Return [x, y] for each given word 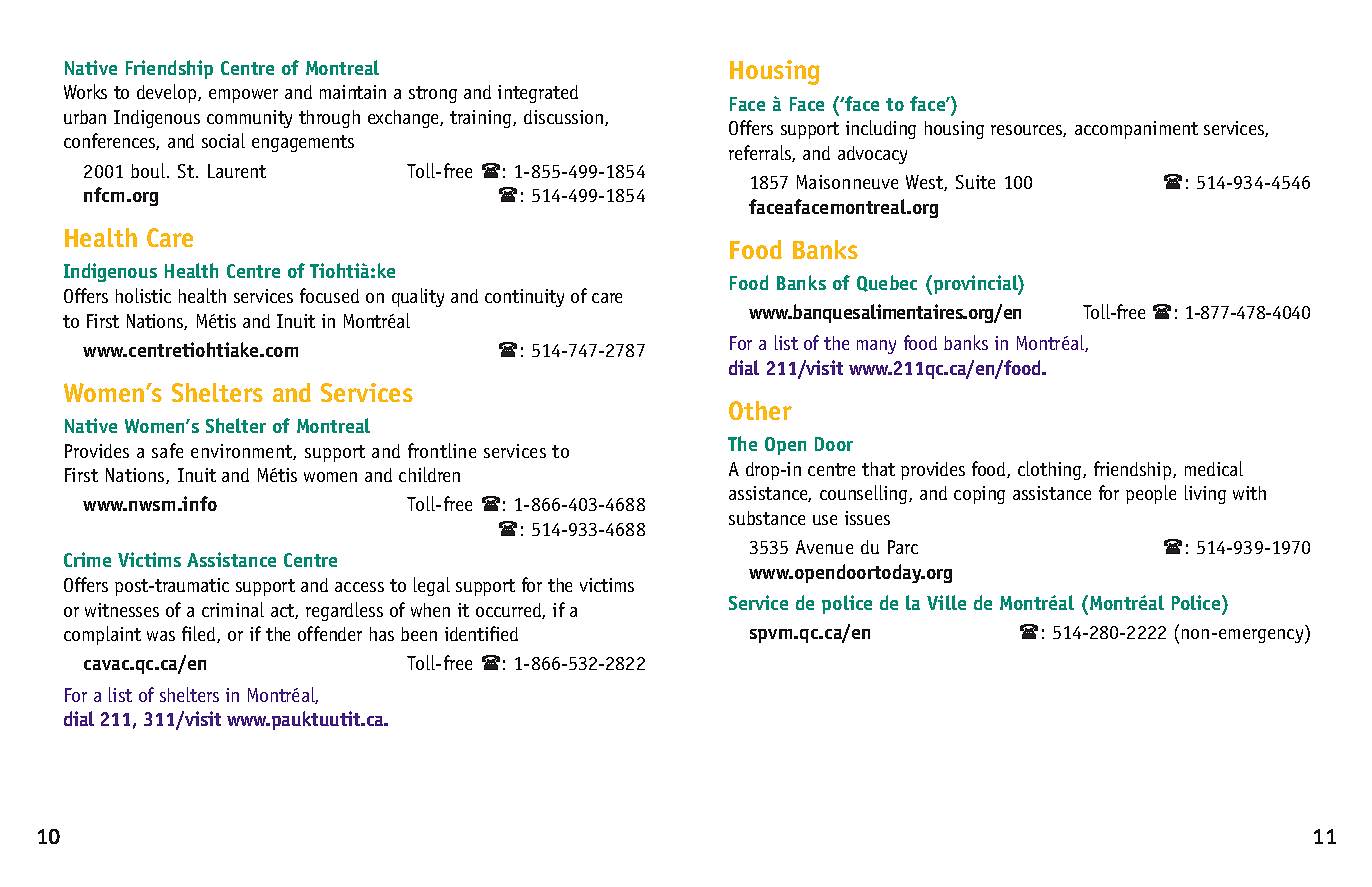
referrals [761, 153]
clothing [1049, 470]
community [249, 119]
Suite [975, 182]
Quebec [887, 283]
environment [242, 452]
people [1151, 494]
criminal [233, 609]
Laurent [237, 171]
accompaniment [1136, 130]
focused [329, 295]
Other [760, 410]
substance [767, 518]
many [876, 347]
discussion [563, 117]
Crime [87, 559]
